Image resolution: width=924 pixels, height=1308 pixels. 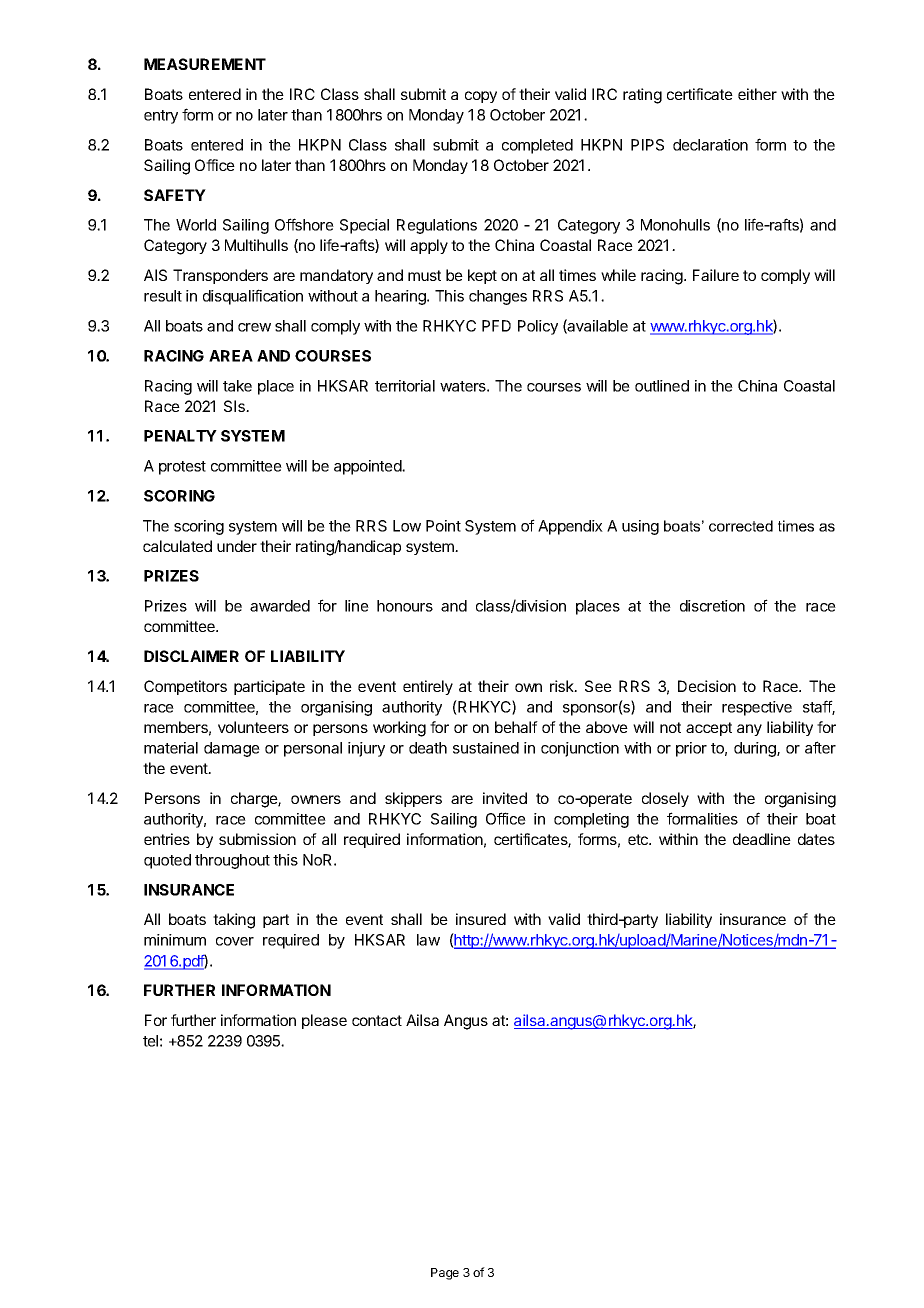 I want to click on Low, so click(x=407, y=526).
